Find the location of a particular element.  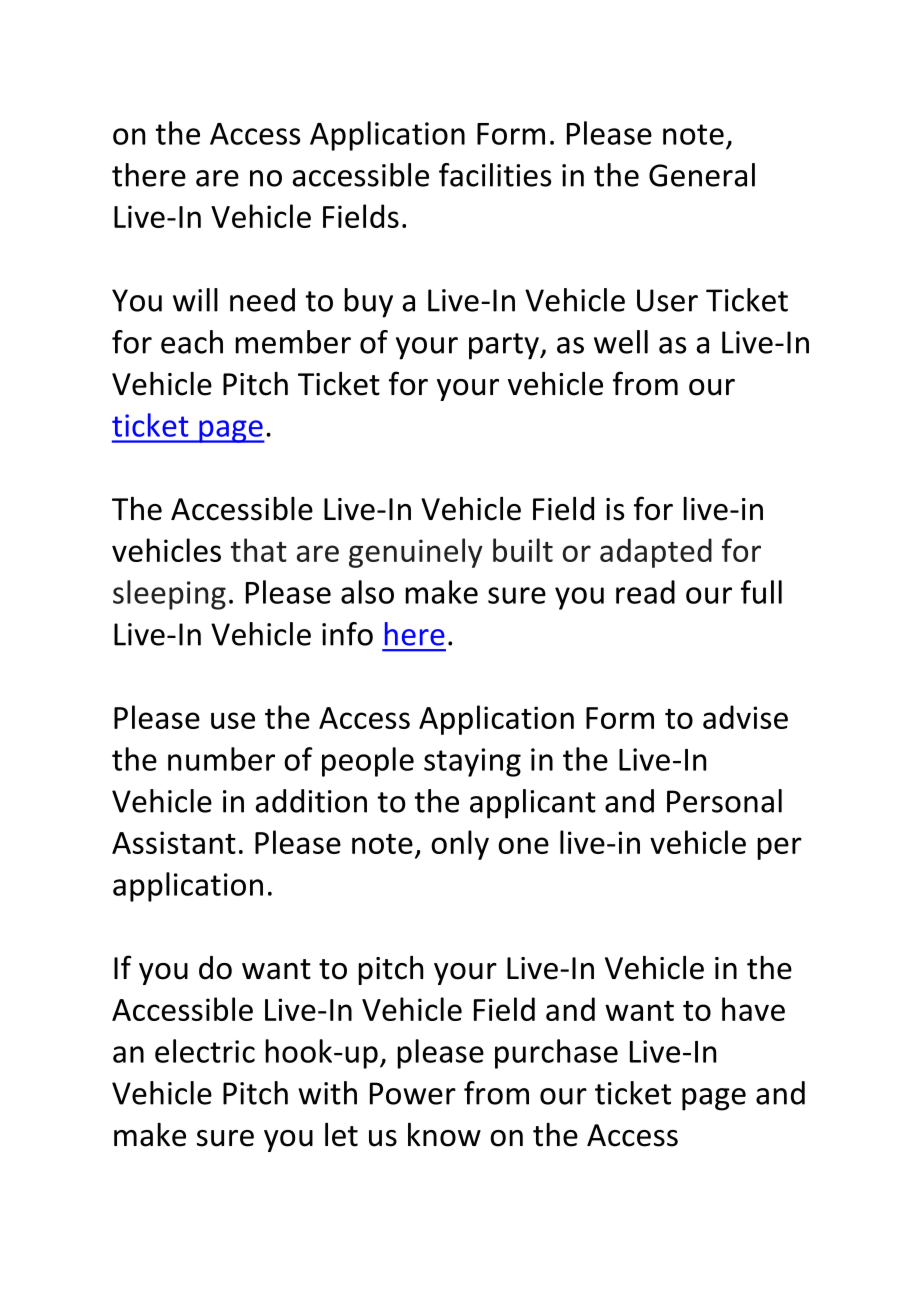

need is located at coordinates (262, 300).
